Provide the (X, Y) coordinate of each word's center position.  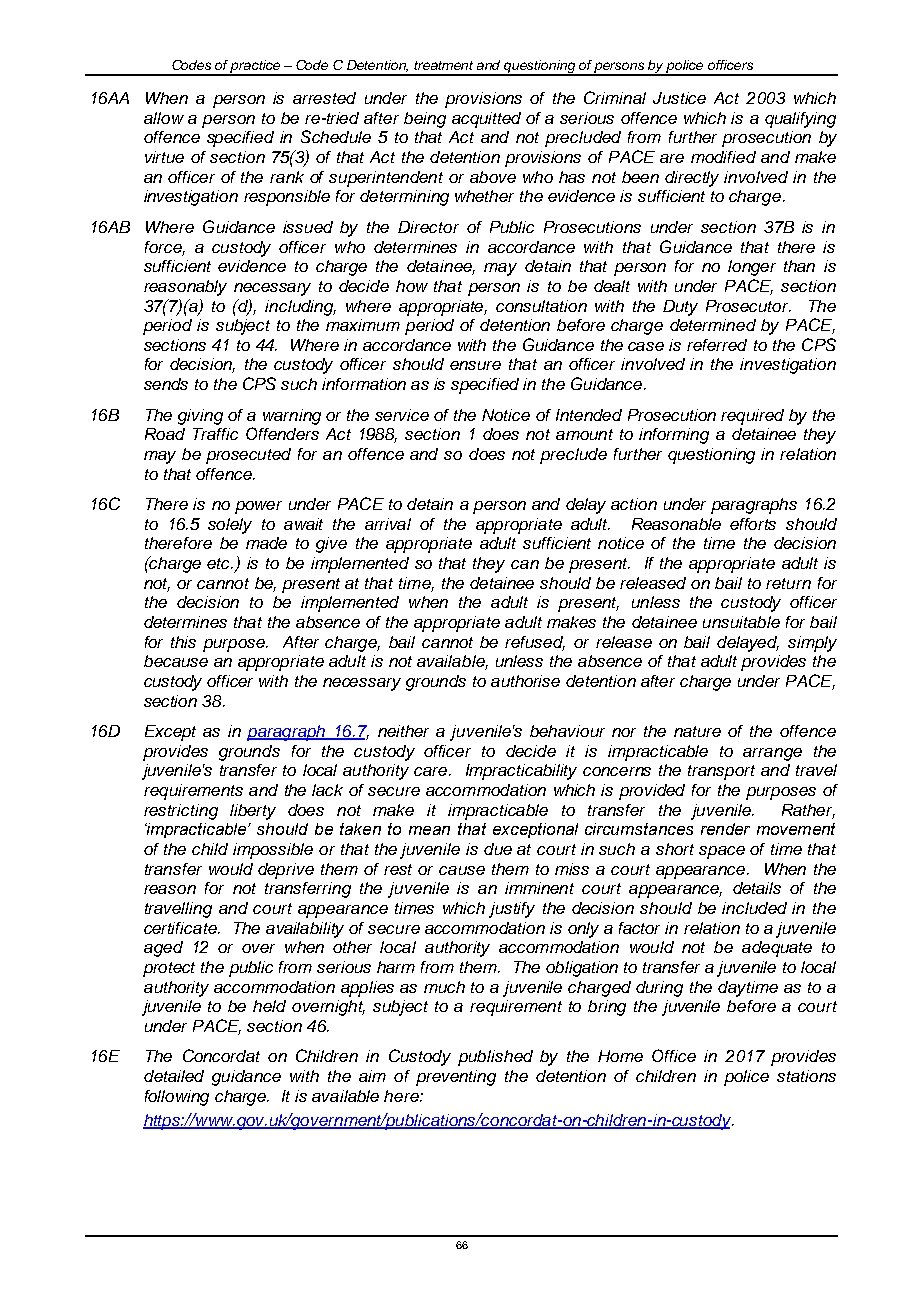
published (495, 1058)
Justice (679, 98)
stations (806, 1076)
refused (535, 643)
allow (164, 118)
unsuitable (741, 622)
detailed (174, 1076)
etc (220, 563)
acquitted (486, 120)
